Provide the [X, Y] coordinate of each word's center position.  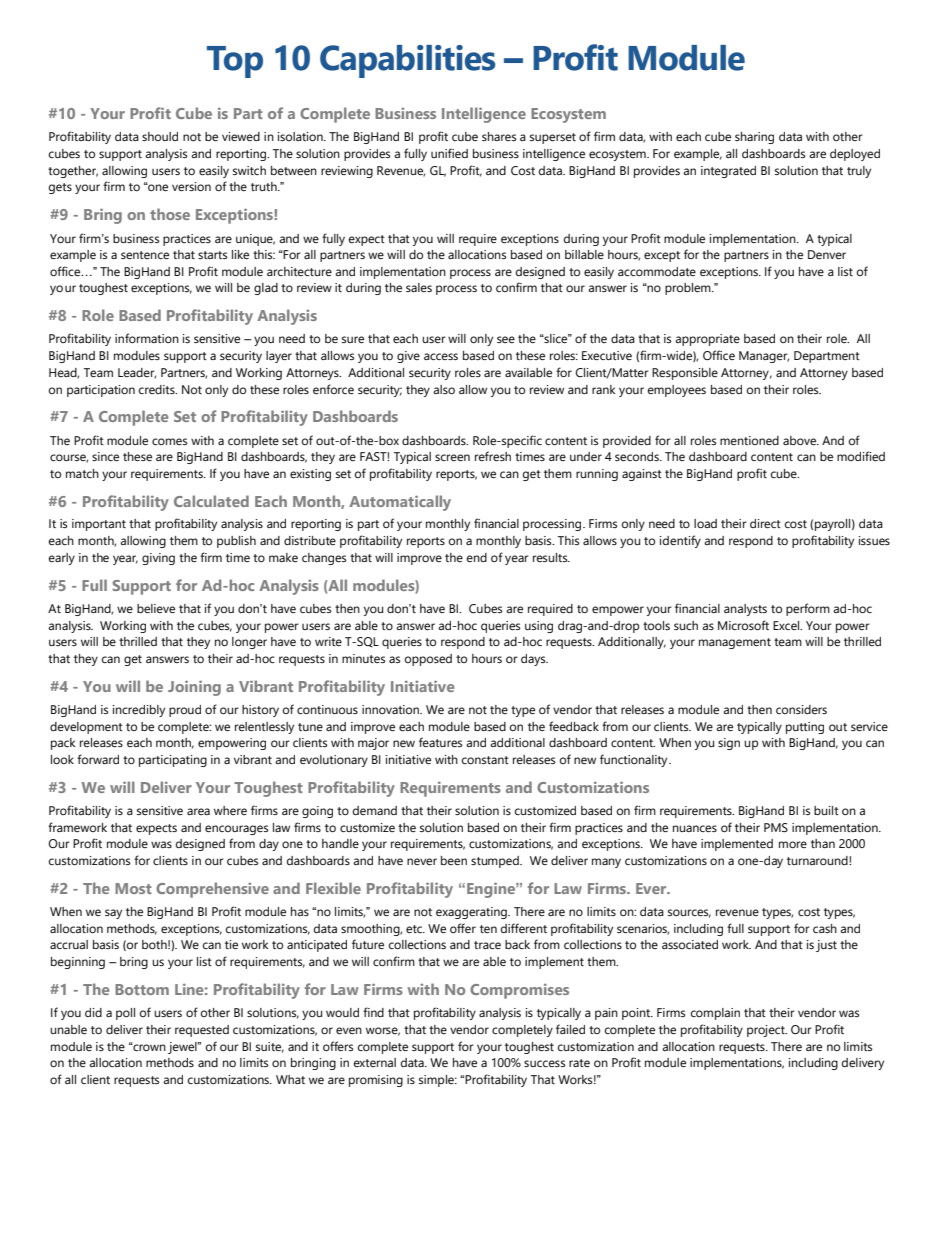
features [440, 742]
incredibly [139, 711]
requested [202, 1031]
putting [805, 728]
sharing [754, 138]
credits [158, 389]
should [160, 136]
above [801, 440]
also [444, 389]
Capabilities [408, 61]
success [544, 1063]
